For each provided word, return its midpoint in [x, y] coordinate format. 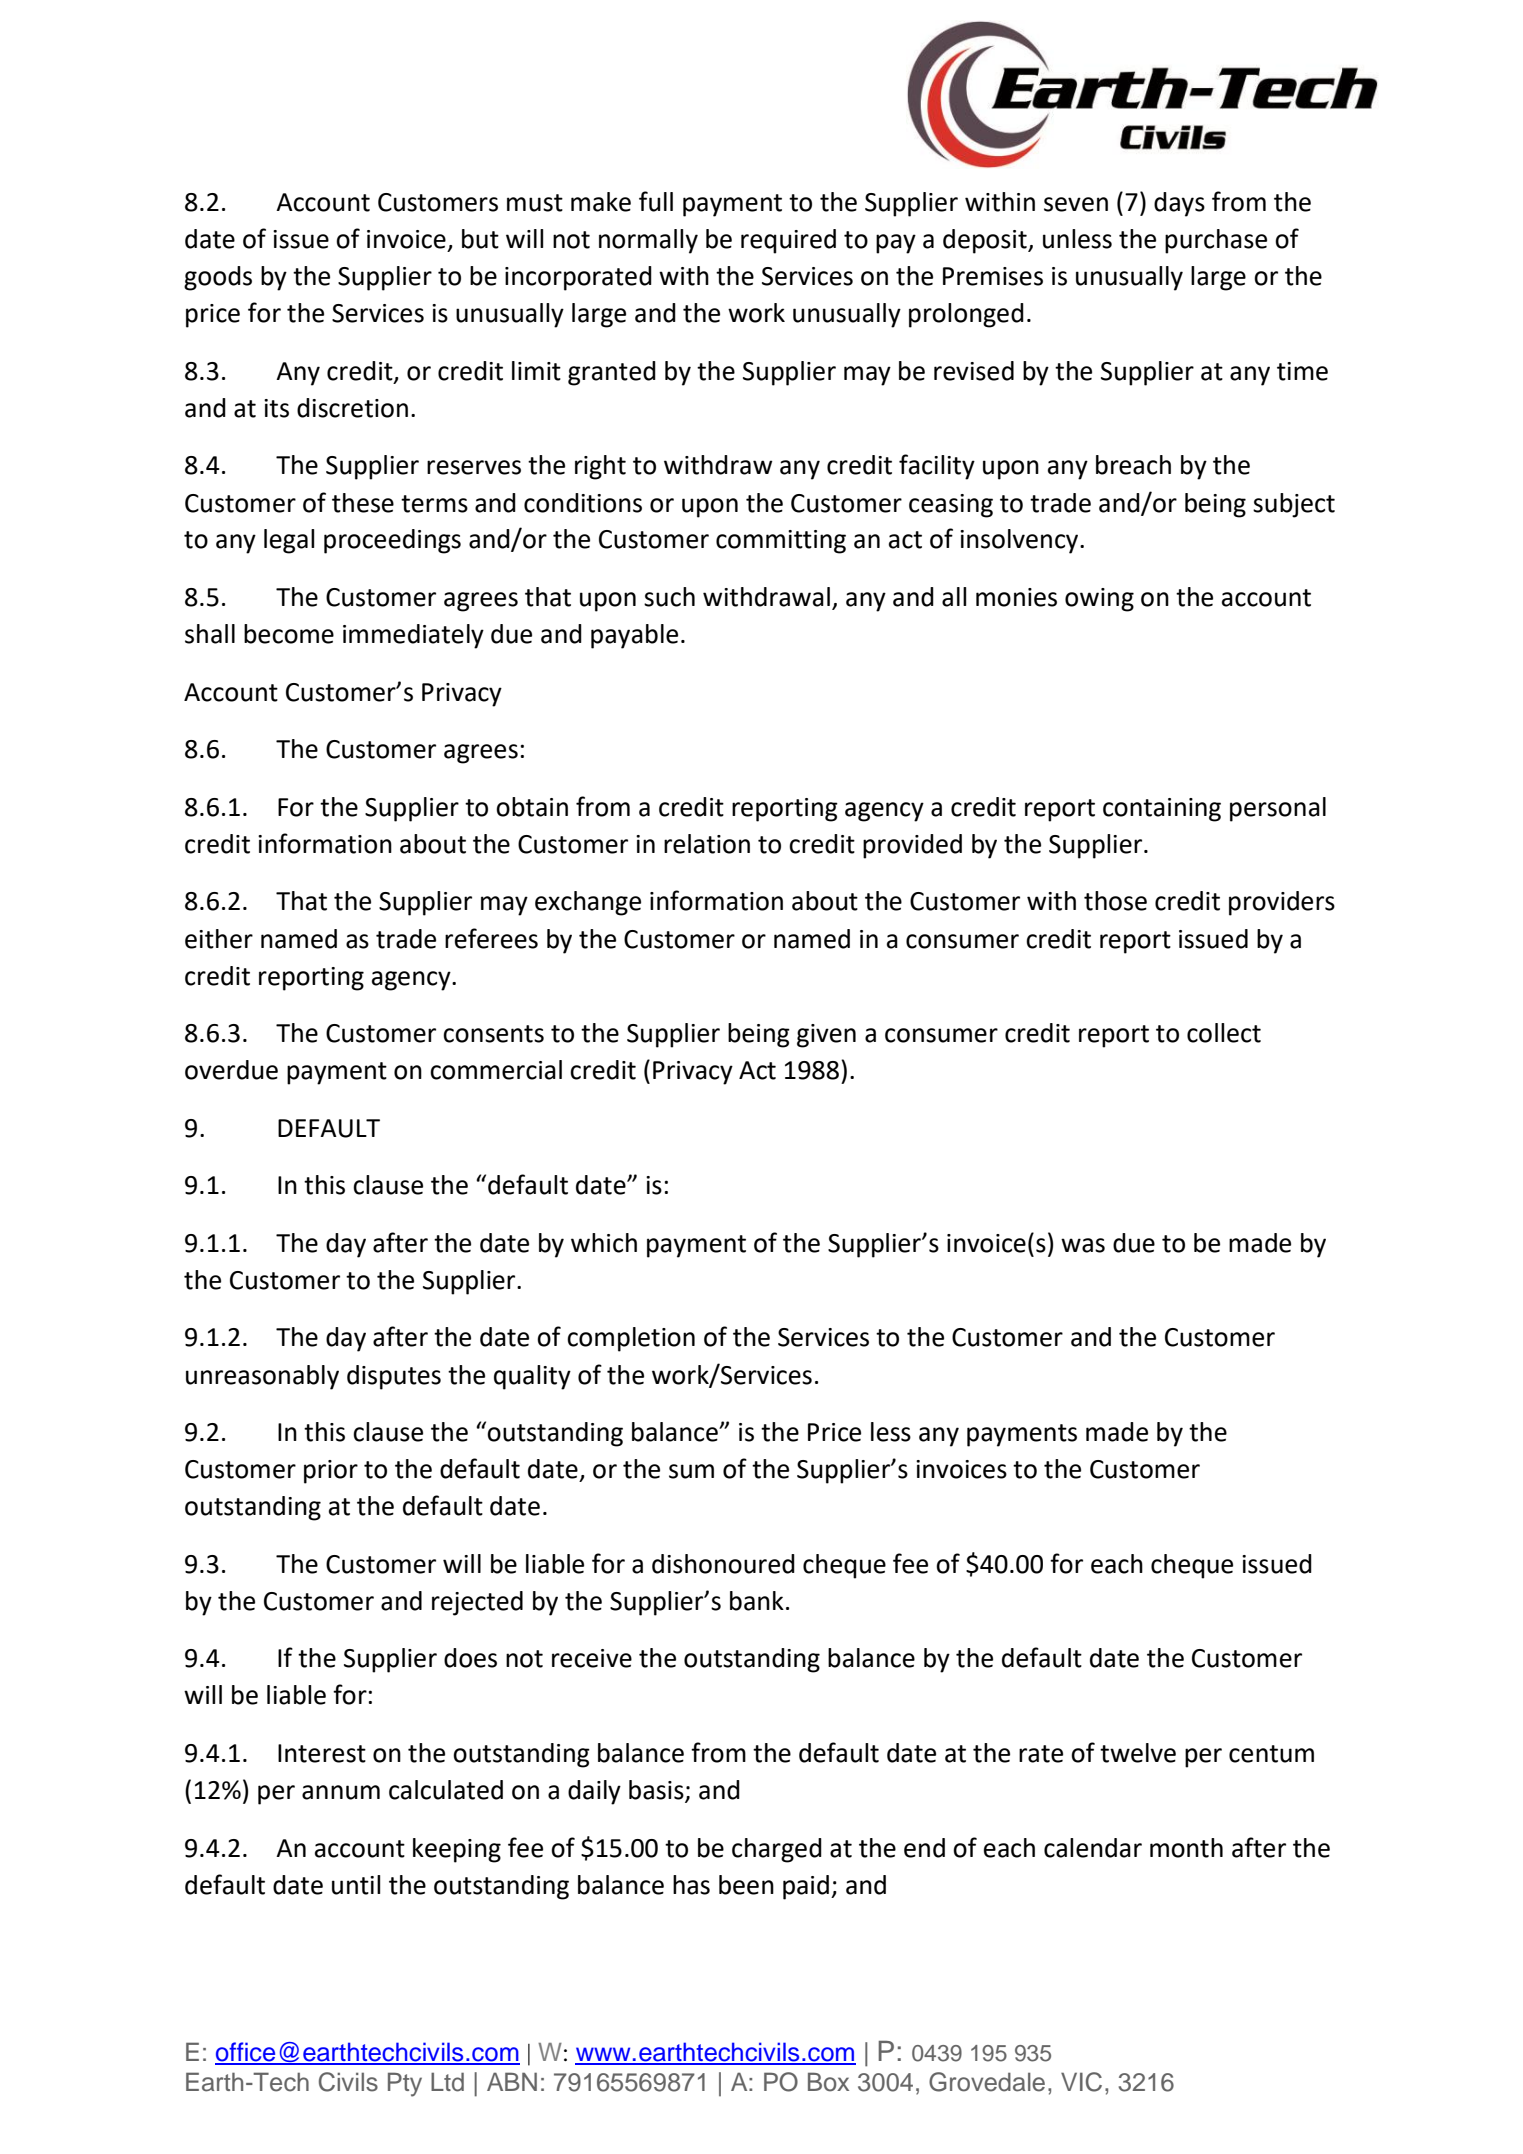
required [788, 241]
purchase [1216, 241]
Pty [405, 2084]
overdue [231, 1070]
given [826, 1036]
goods [218, 278]
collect [1224, 1033]
